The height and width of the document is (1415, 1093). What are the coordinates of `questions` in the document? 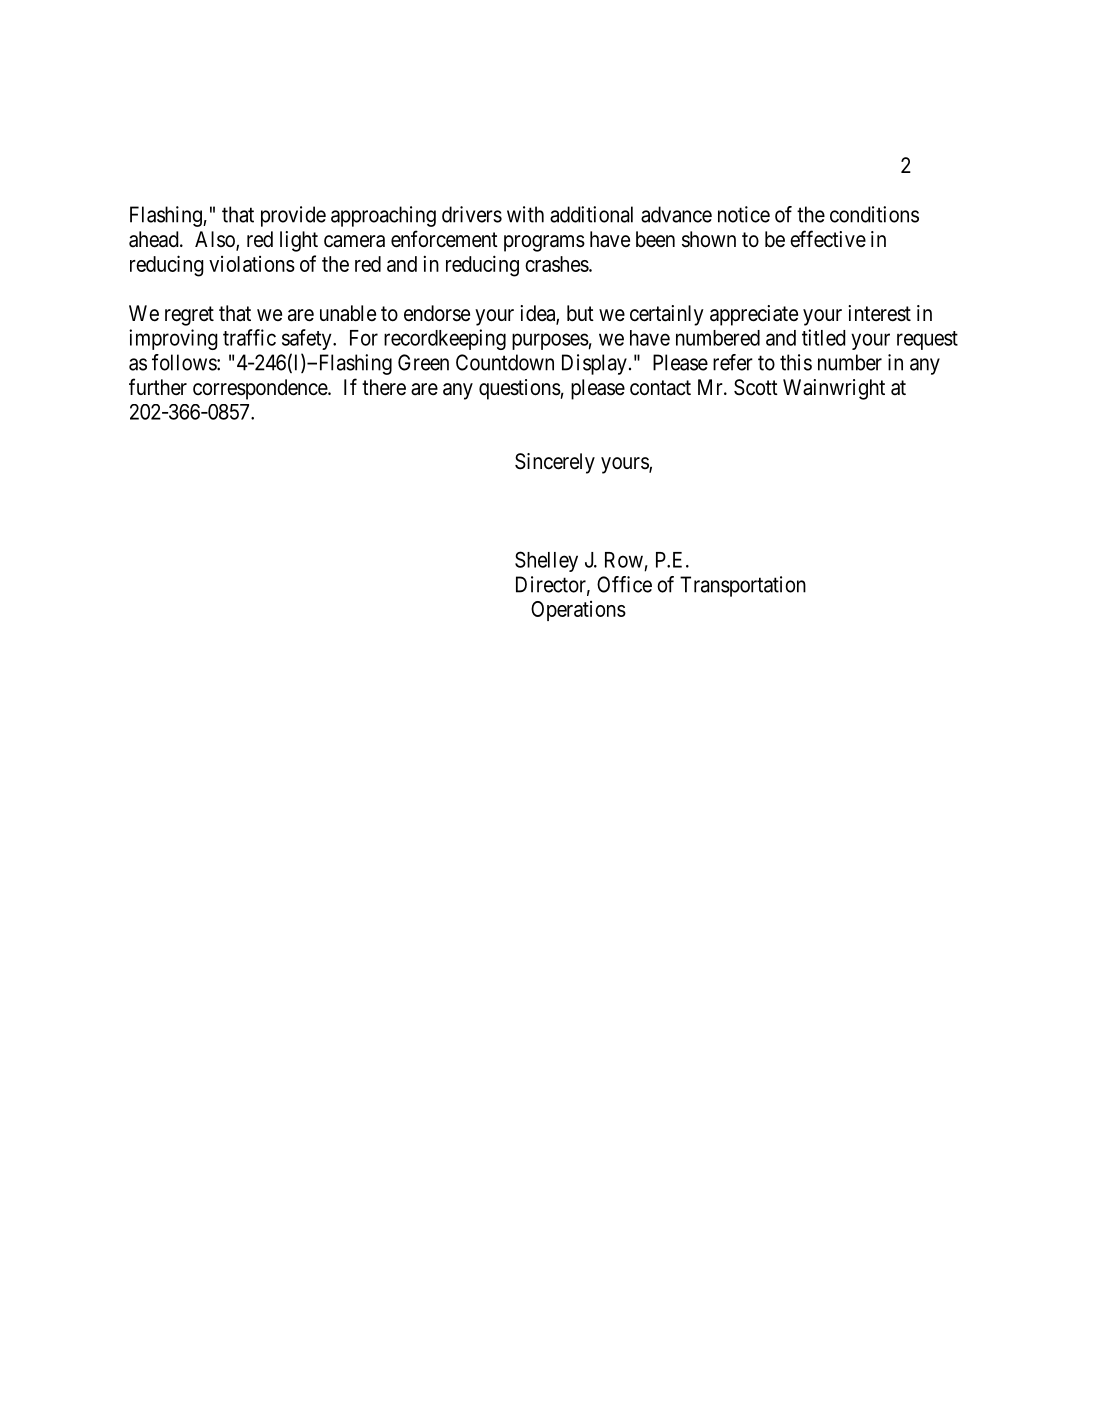 It's located at (520, 389).
